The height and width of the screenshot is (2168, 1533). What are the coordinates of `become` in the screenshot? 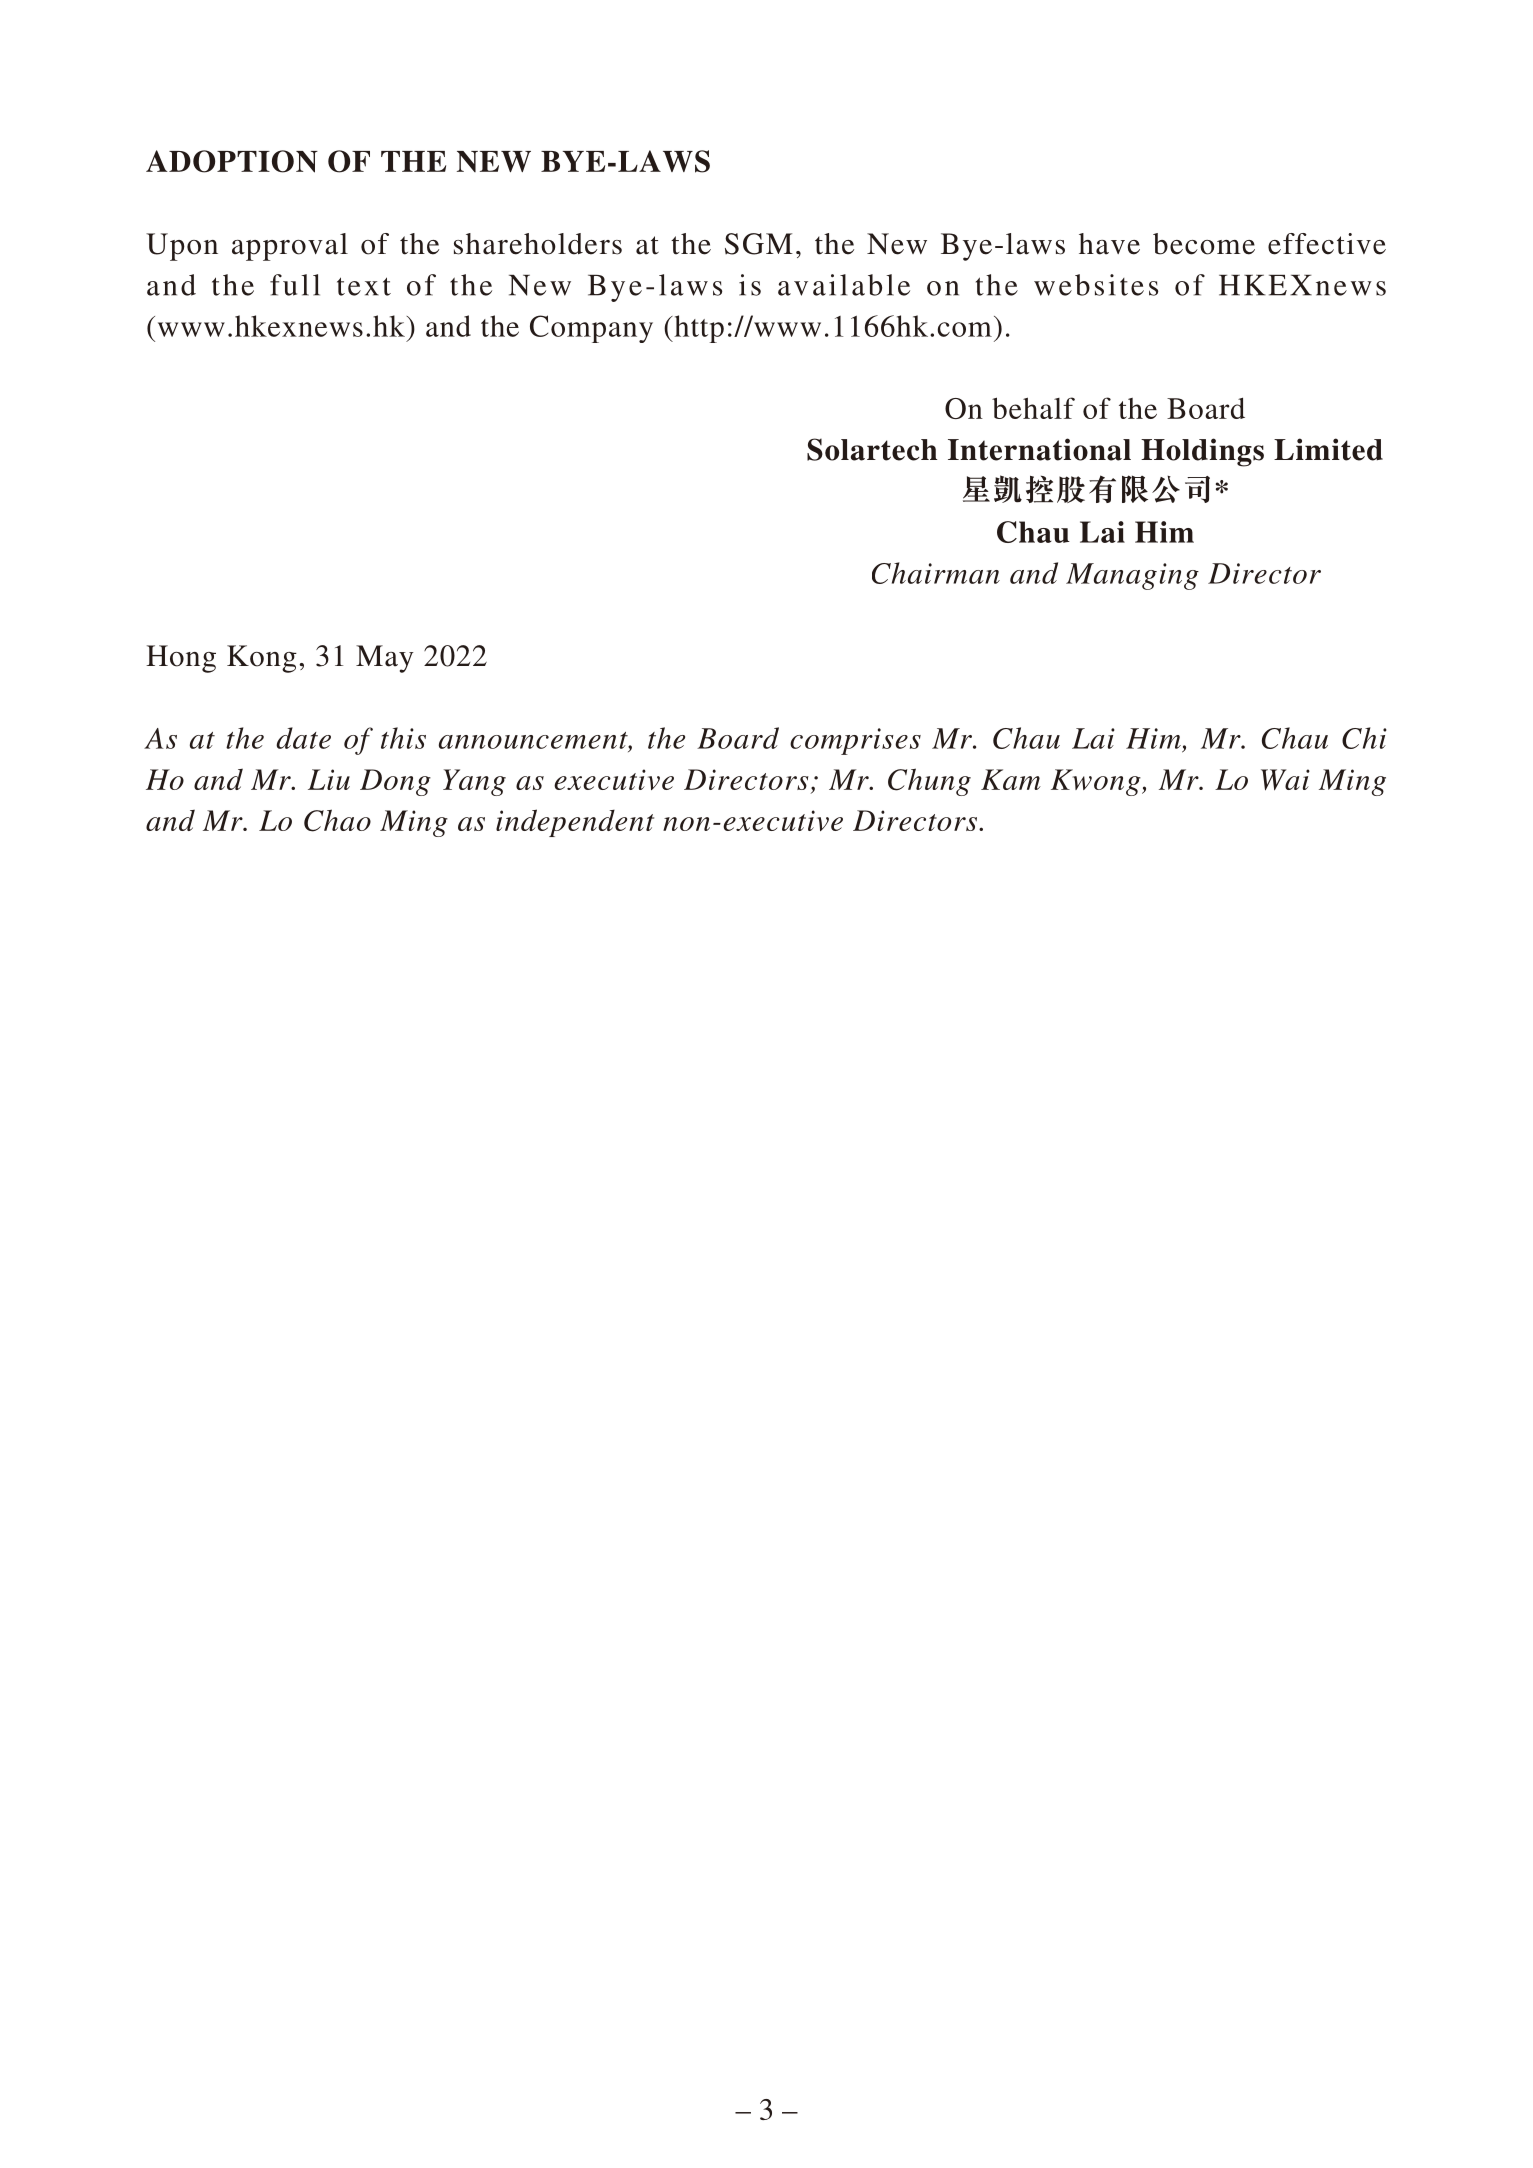 It's located at (1204, 244).
